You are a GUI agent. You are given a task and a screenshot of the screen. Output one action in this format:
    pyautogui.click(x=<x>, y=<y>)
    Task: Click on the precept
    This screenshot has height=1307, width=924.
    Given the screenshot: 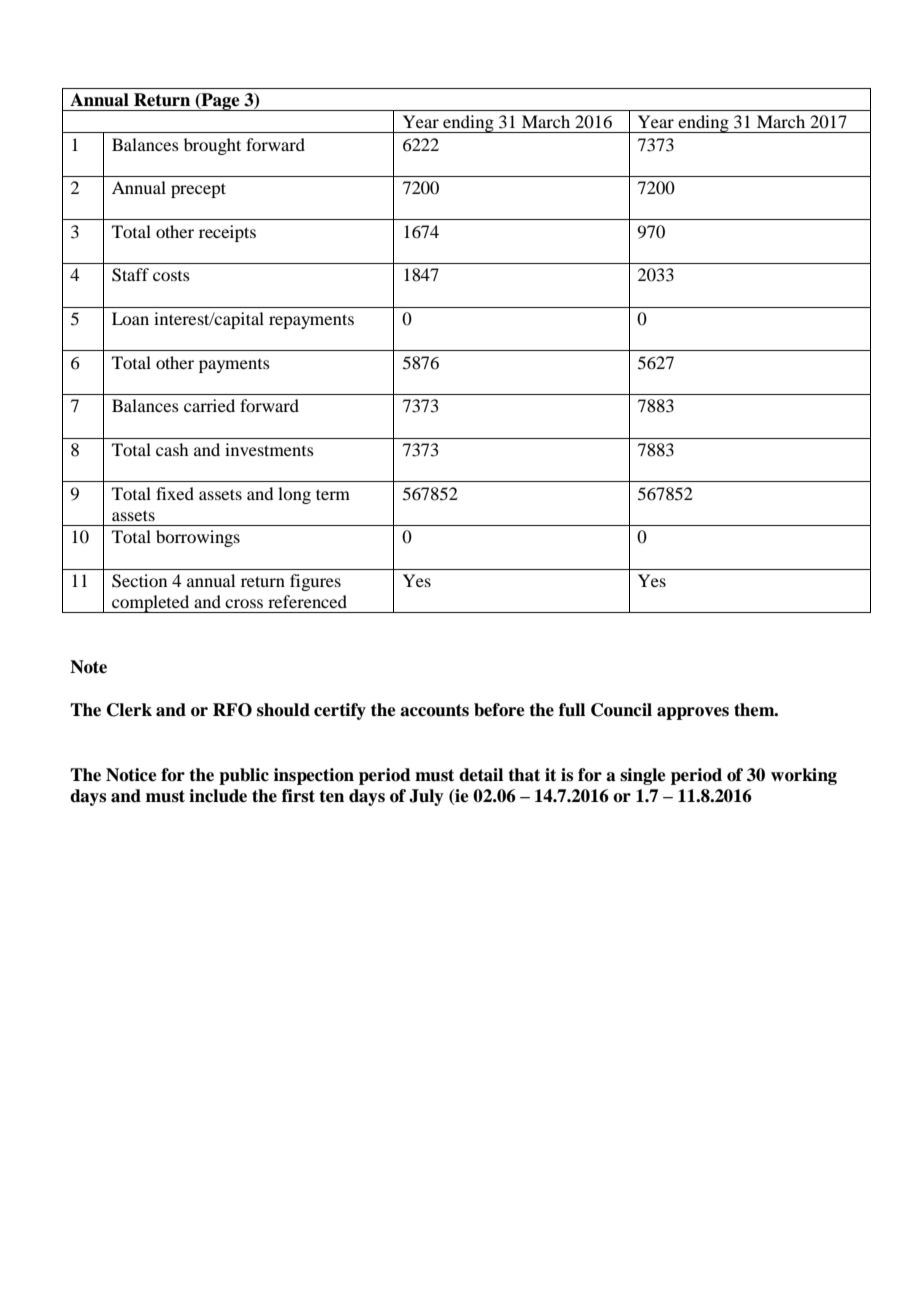 What is the action you would take?
    pyautogui.click(x=198, y=190)
